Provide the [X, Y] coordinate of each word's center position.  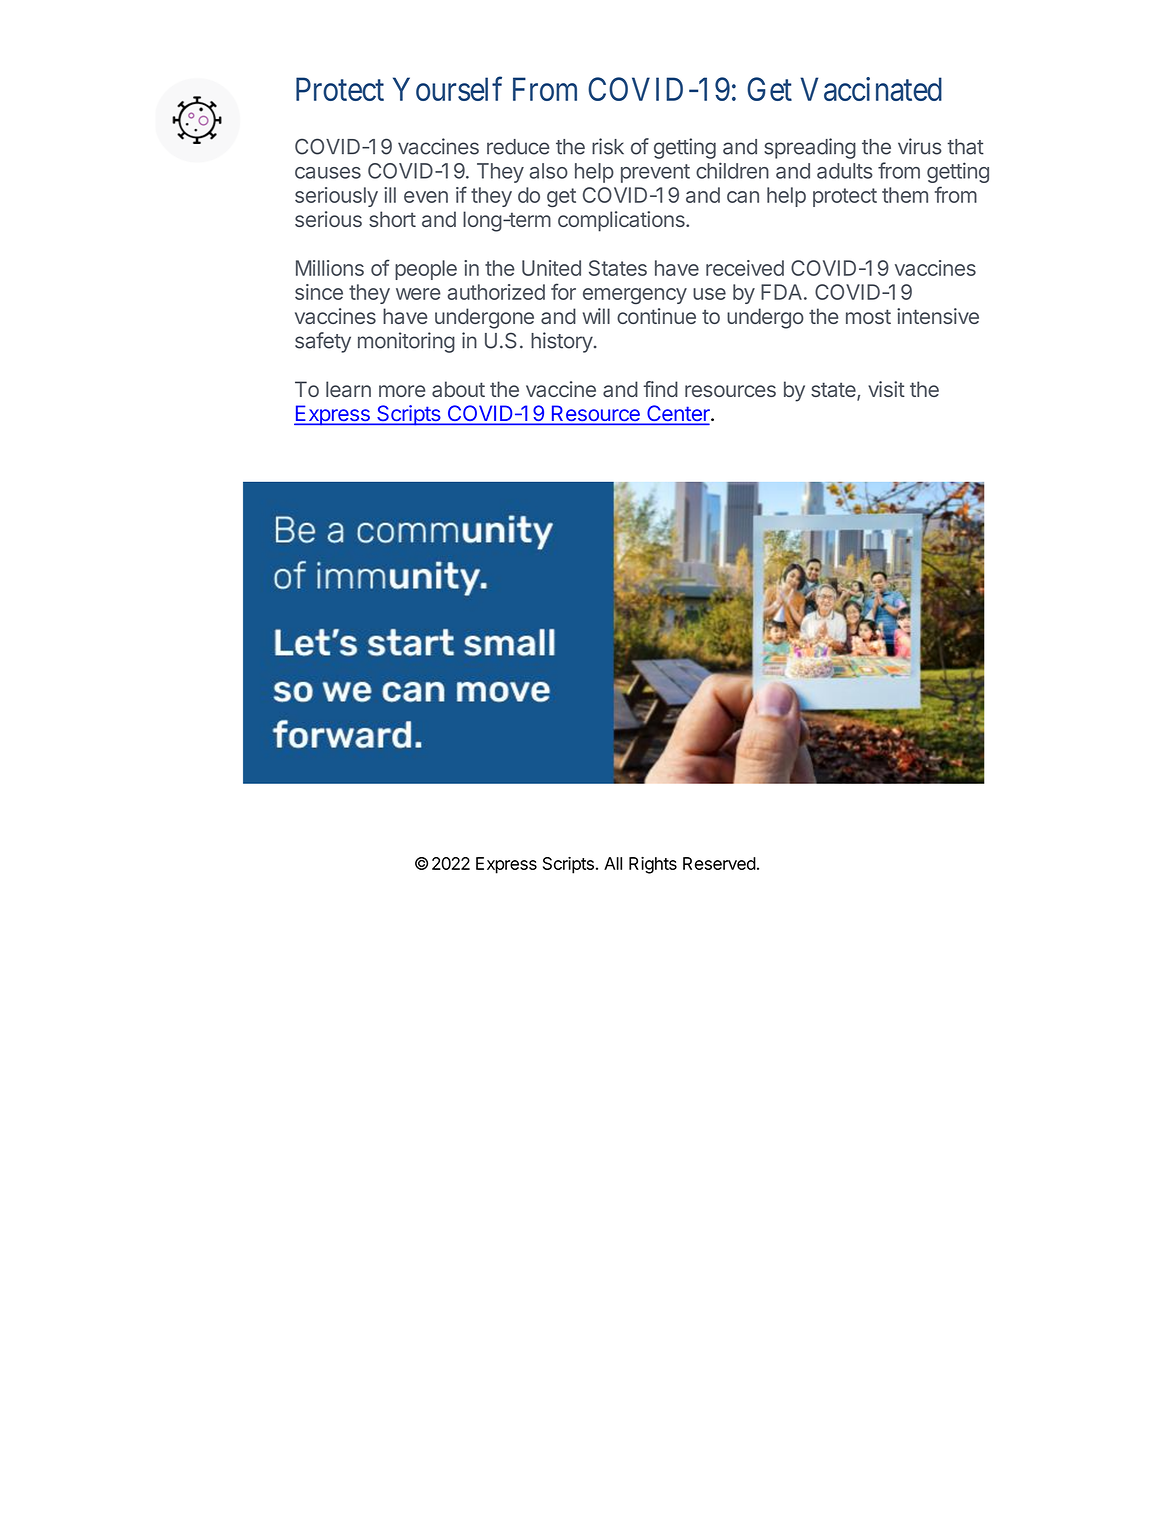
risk [608, 146]
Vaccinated [871, 89]
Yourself [447, 89]
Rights [653, 865]
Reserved [719, 863]
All [613, 863]
